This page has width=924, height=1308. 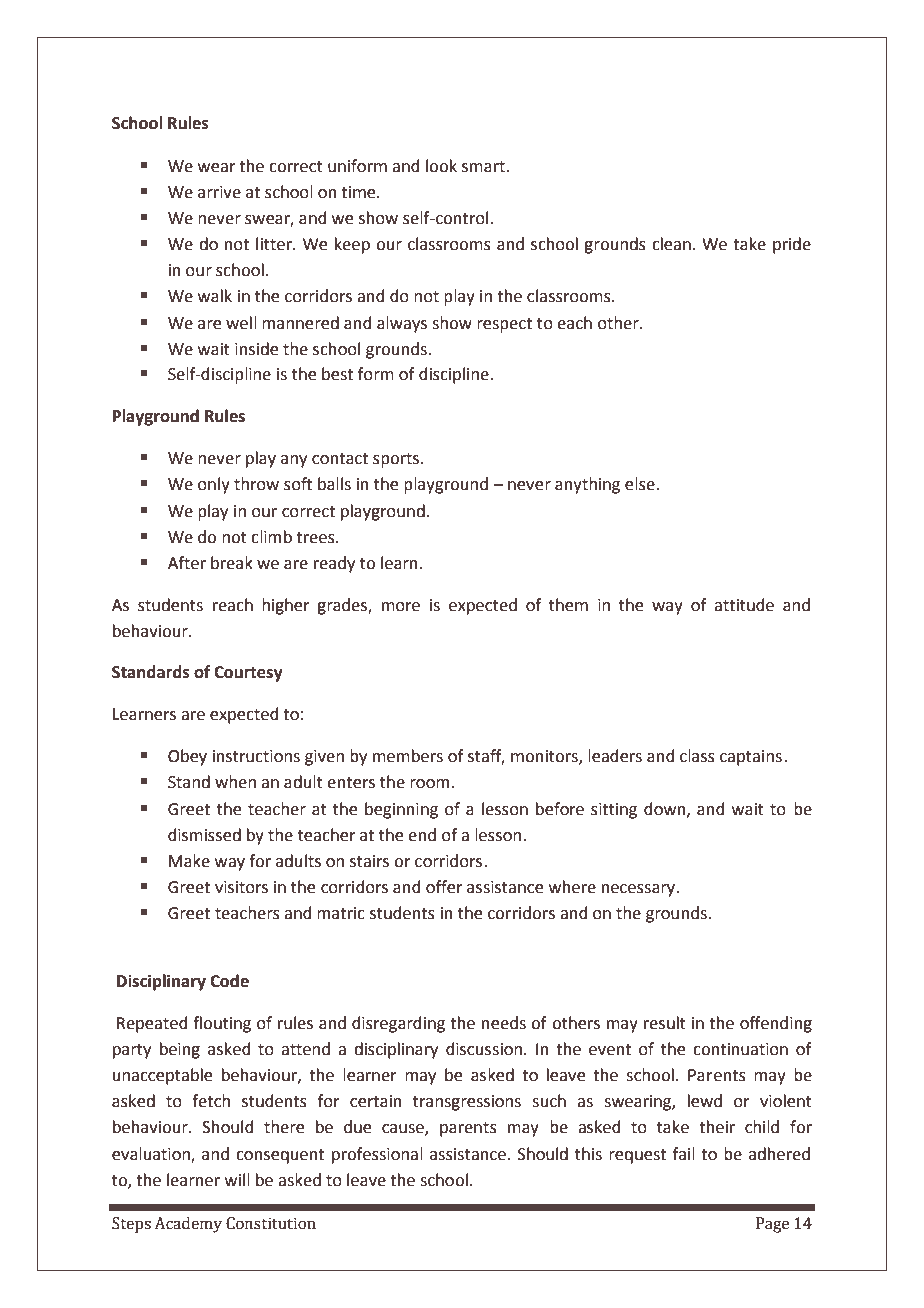 I want to click on look, so click(x=441, y=166).
